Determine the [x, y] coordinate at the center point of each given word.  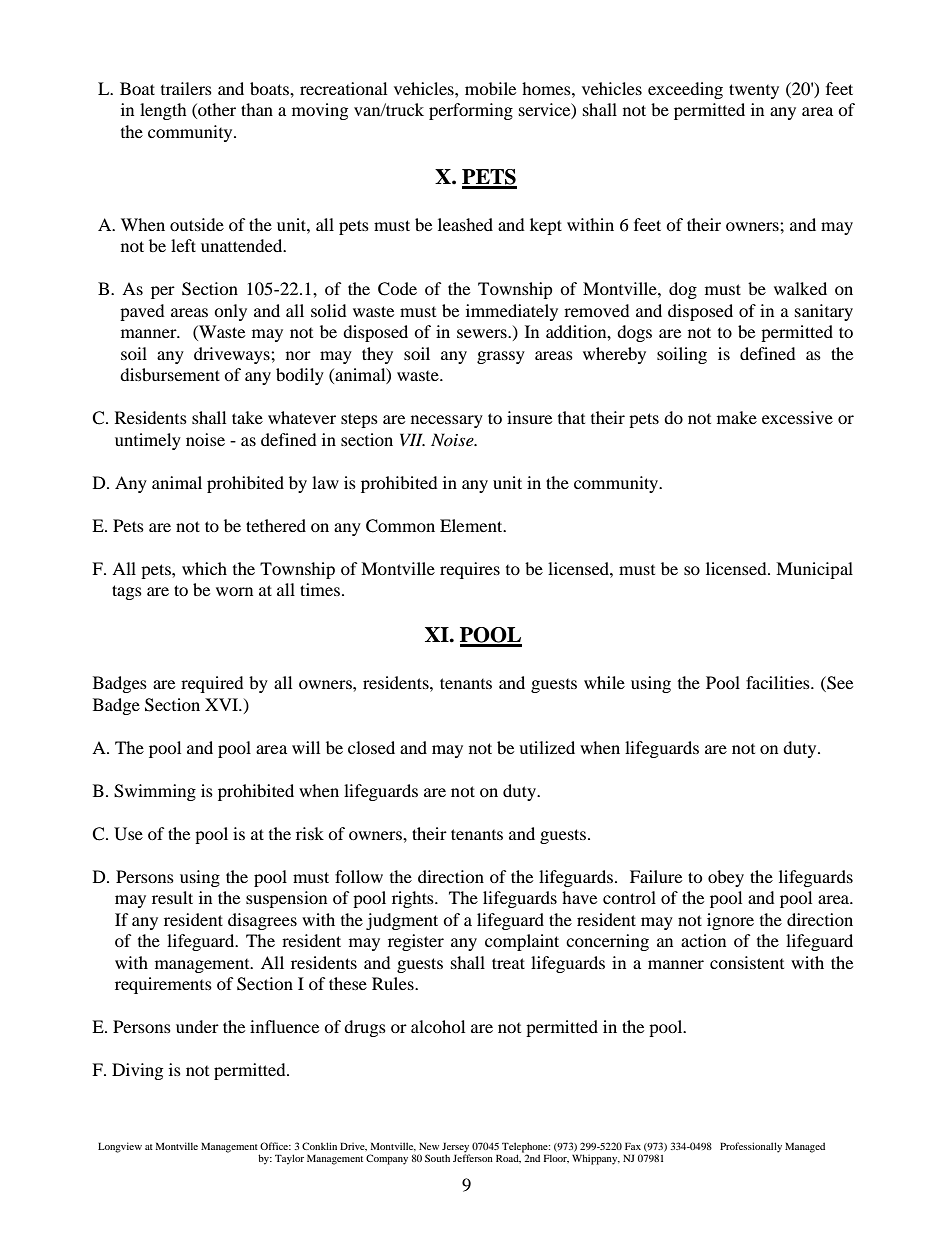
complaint [522, 942]
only [230, 312]
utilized [547, 747]
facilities [779, 682]
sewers [483, 333]
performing [471, 111]
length [163, 111]
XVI [223, 704]
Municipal [814, 570]
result [172, 897]
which [204, 568]
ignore [730, 921]
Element [472, 525]
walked [800, 288]
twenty [754, 91]
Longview [120, 1147]
